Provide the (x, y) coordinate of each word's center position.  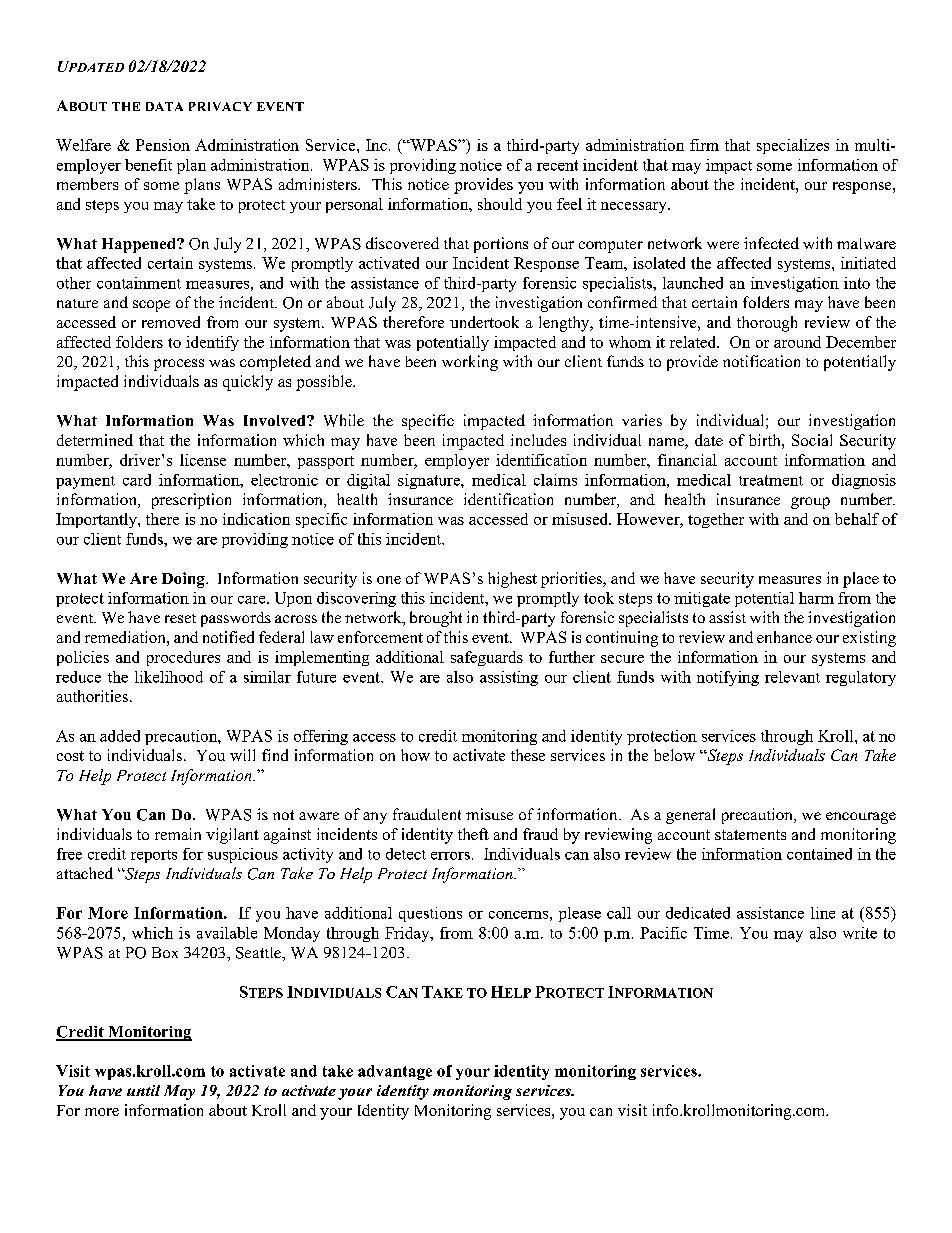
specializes (793, 146)
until (143, 1090)
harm (816, 598)
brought (436, 619)
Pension (163, 145)
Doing (184, 580)
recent (557, 165)
